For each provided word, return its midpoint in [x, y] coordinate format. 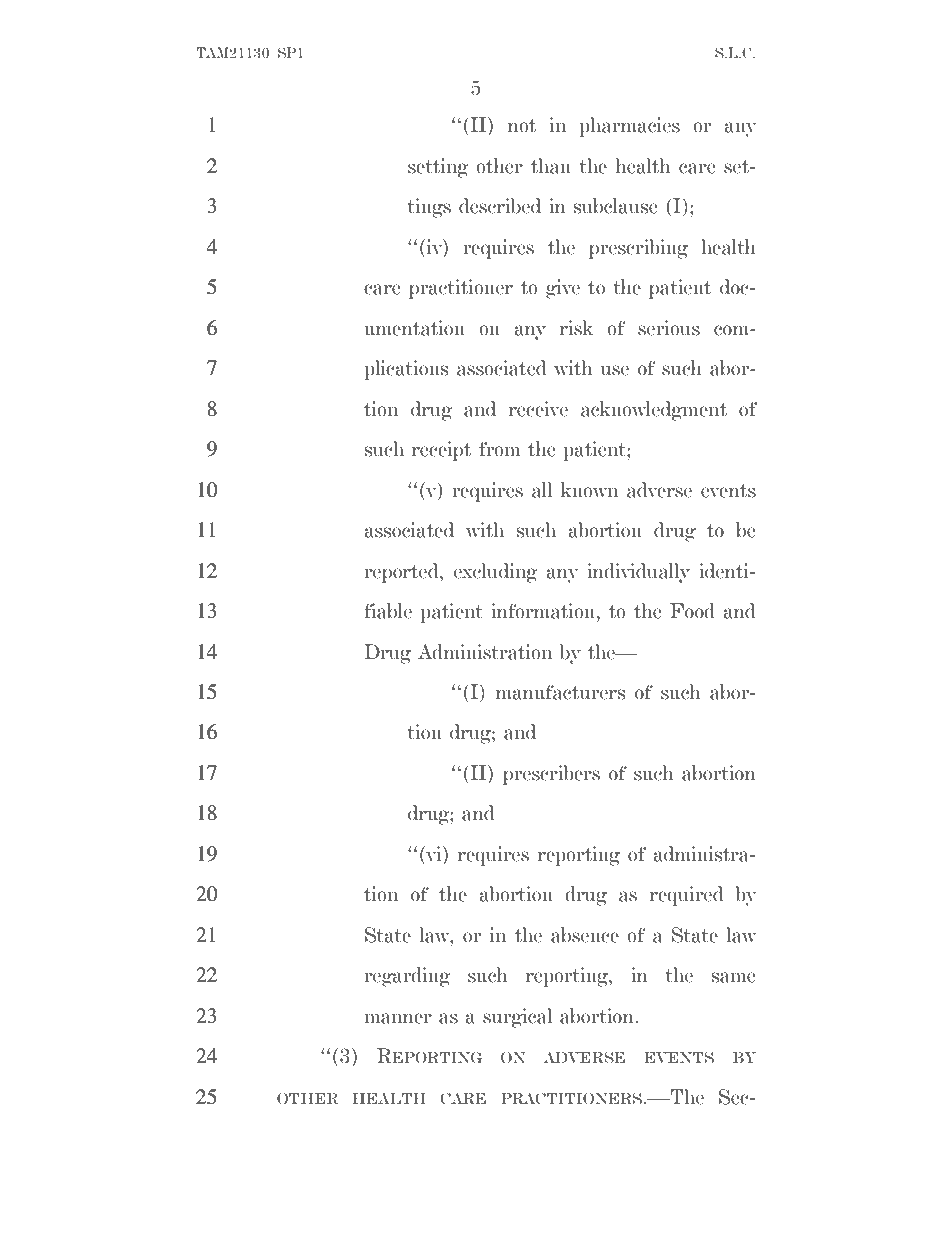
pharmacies [629, 127]
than [551, 166]
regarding [408, 977]
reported [403, 573]
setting [438, 168]
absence [585, 935]
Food [692, 611]
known [589, 490]
